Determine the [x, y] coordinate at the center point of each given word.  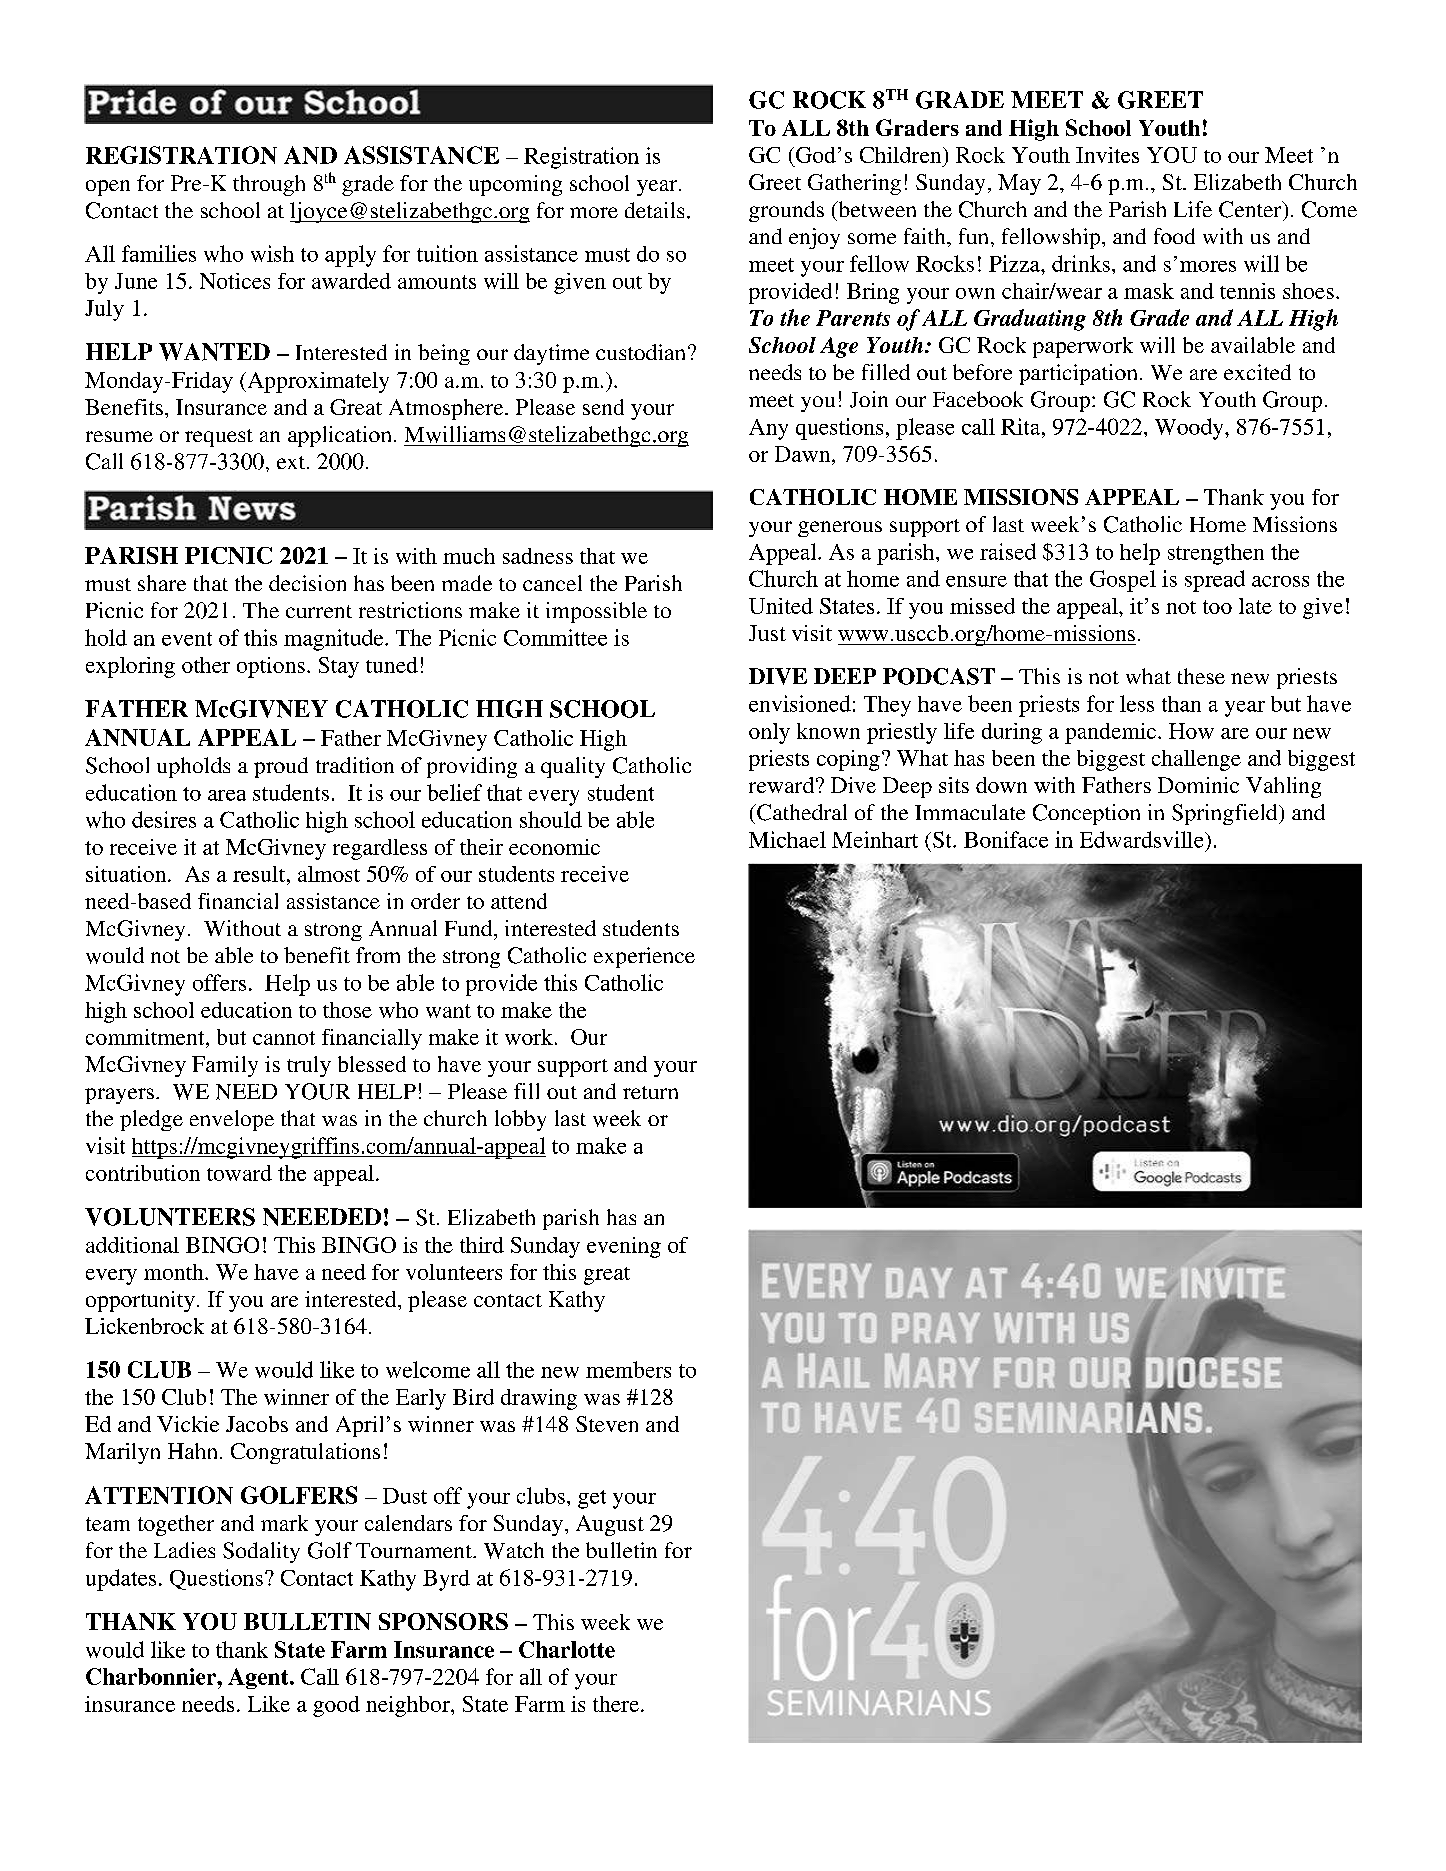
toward [239, 1173]
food [1174, 236]
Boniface [1006, 839]
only [769, 733]
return [650, 1092]
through [269, 185]
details [654, 210]
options [271, 667]
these [1201, 676]
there [617, 1704]
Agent [259, 1678]
